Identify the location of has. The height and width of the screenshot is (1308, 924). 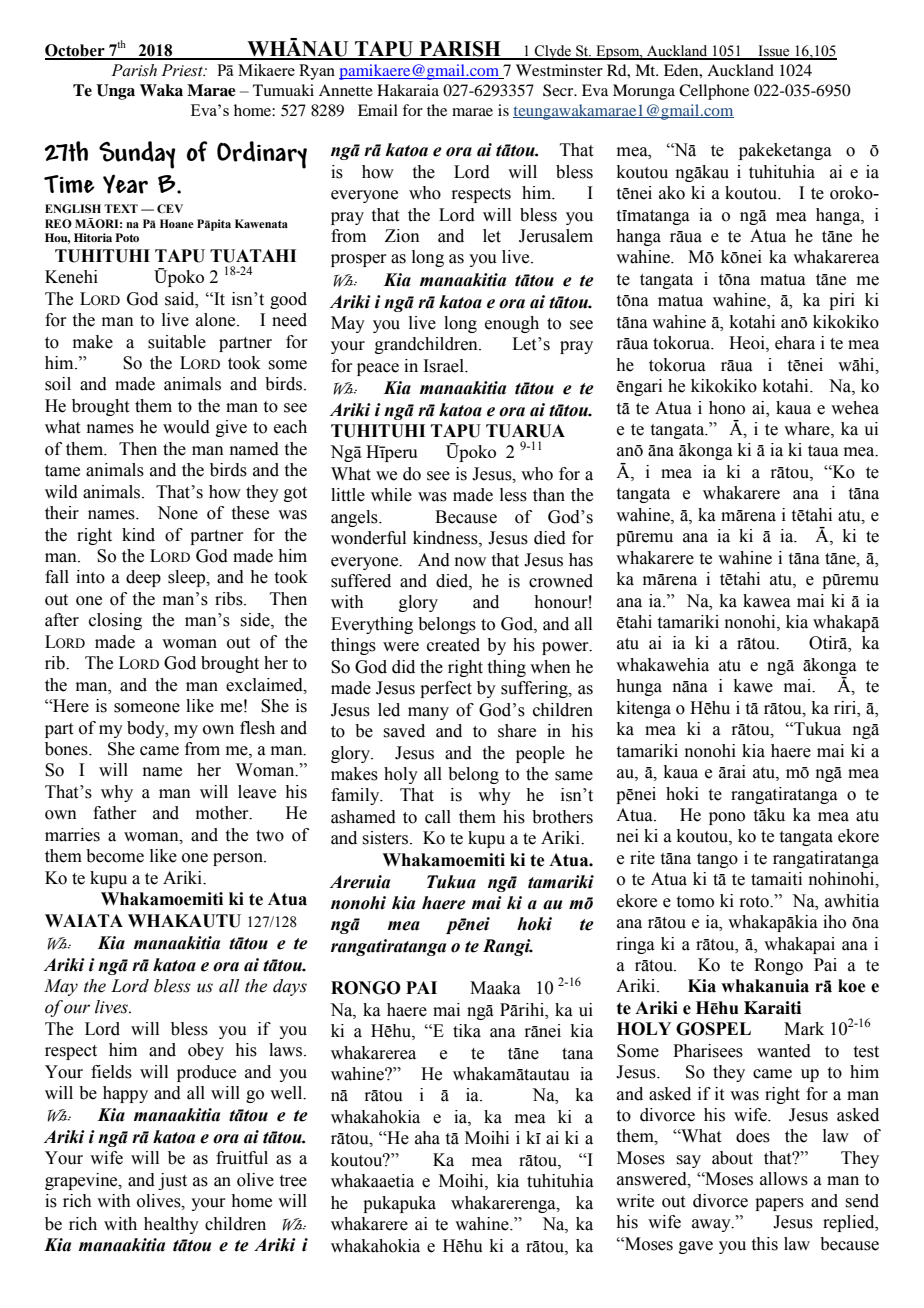
(581, 560).
